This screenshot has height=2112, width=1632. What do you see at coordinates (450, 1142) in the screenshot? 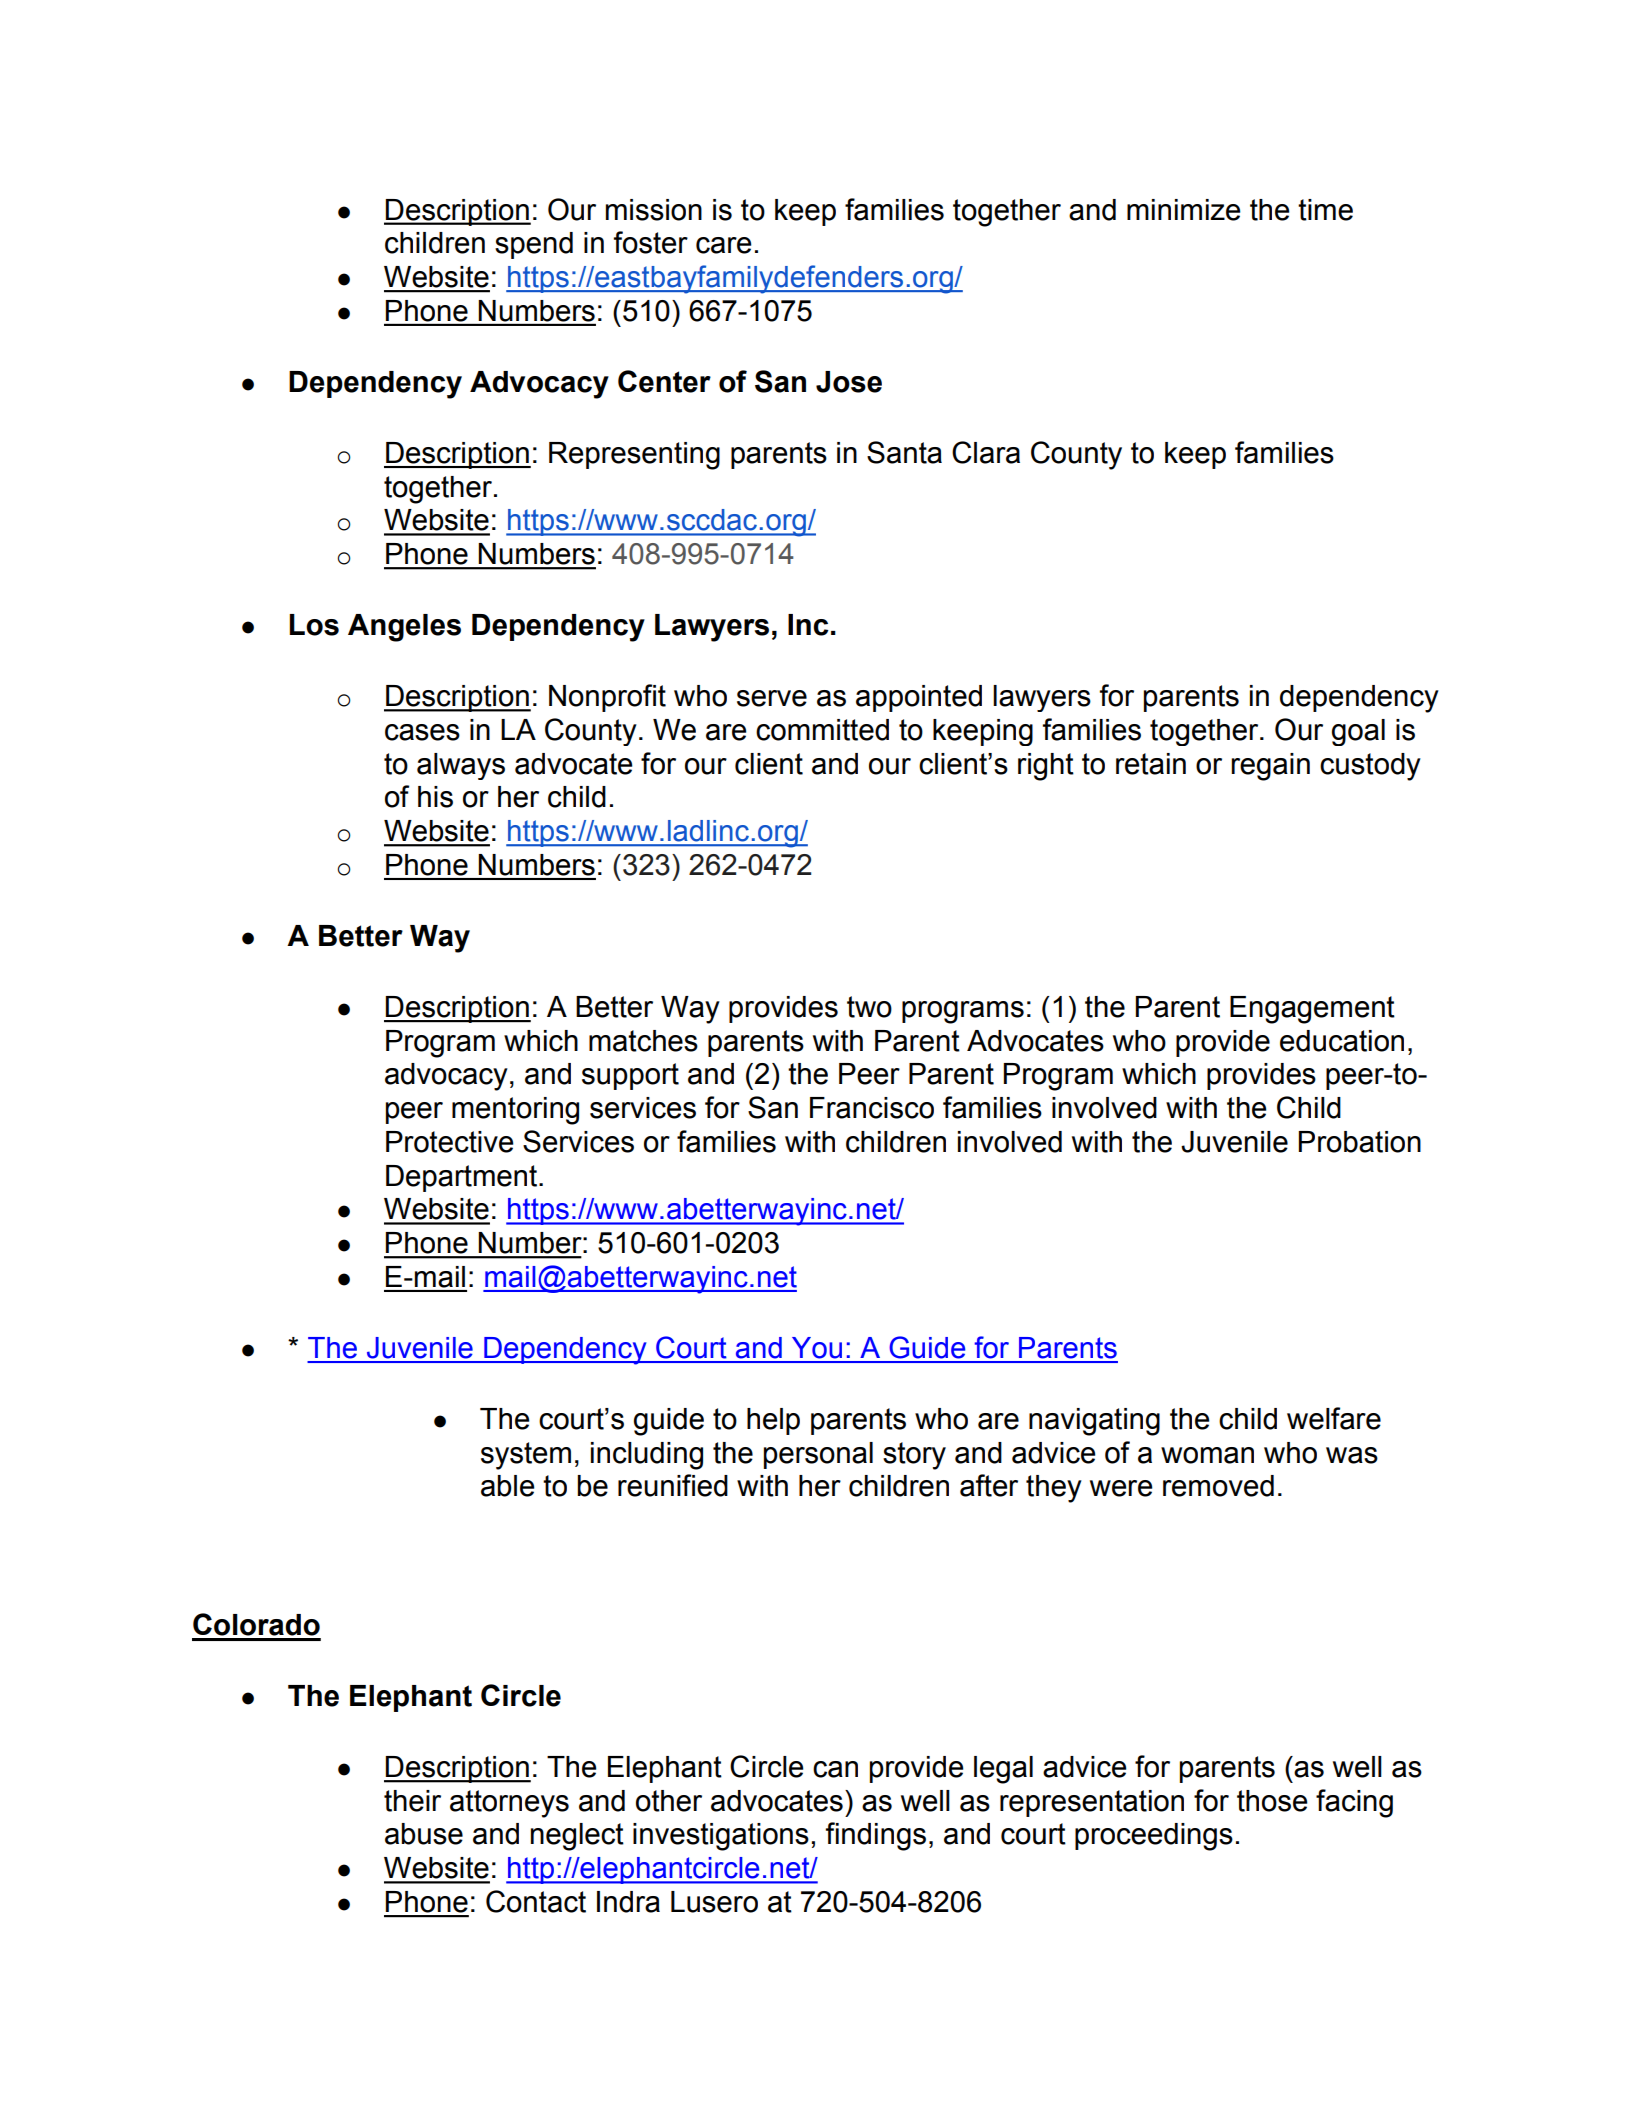
I see `Protective` at bounding box center [450, 1142].
